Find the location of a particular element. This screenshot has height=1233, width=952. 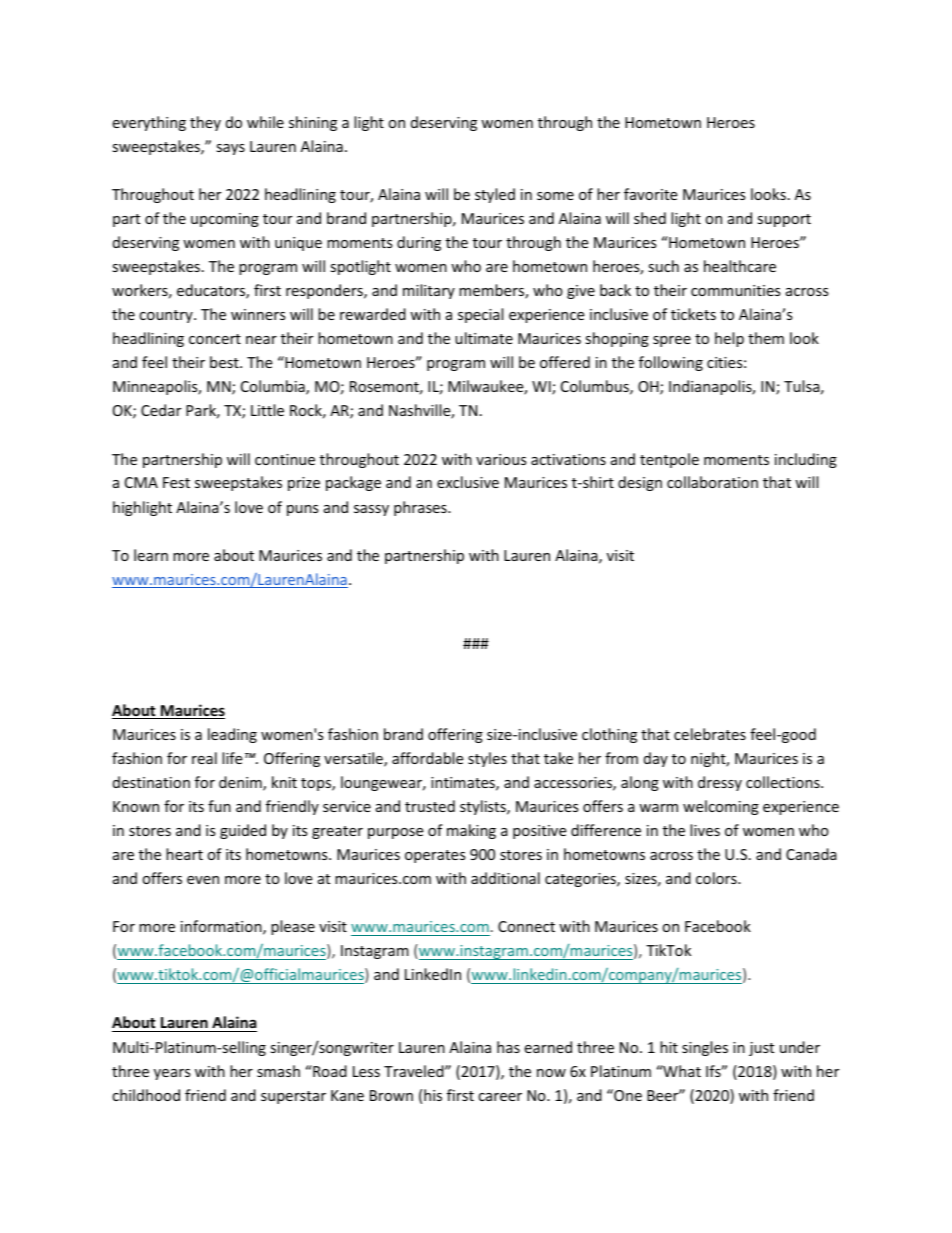

various is located at coordinates (501, 459).
